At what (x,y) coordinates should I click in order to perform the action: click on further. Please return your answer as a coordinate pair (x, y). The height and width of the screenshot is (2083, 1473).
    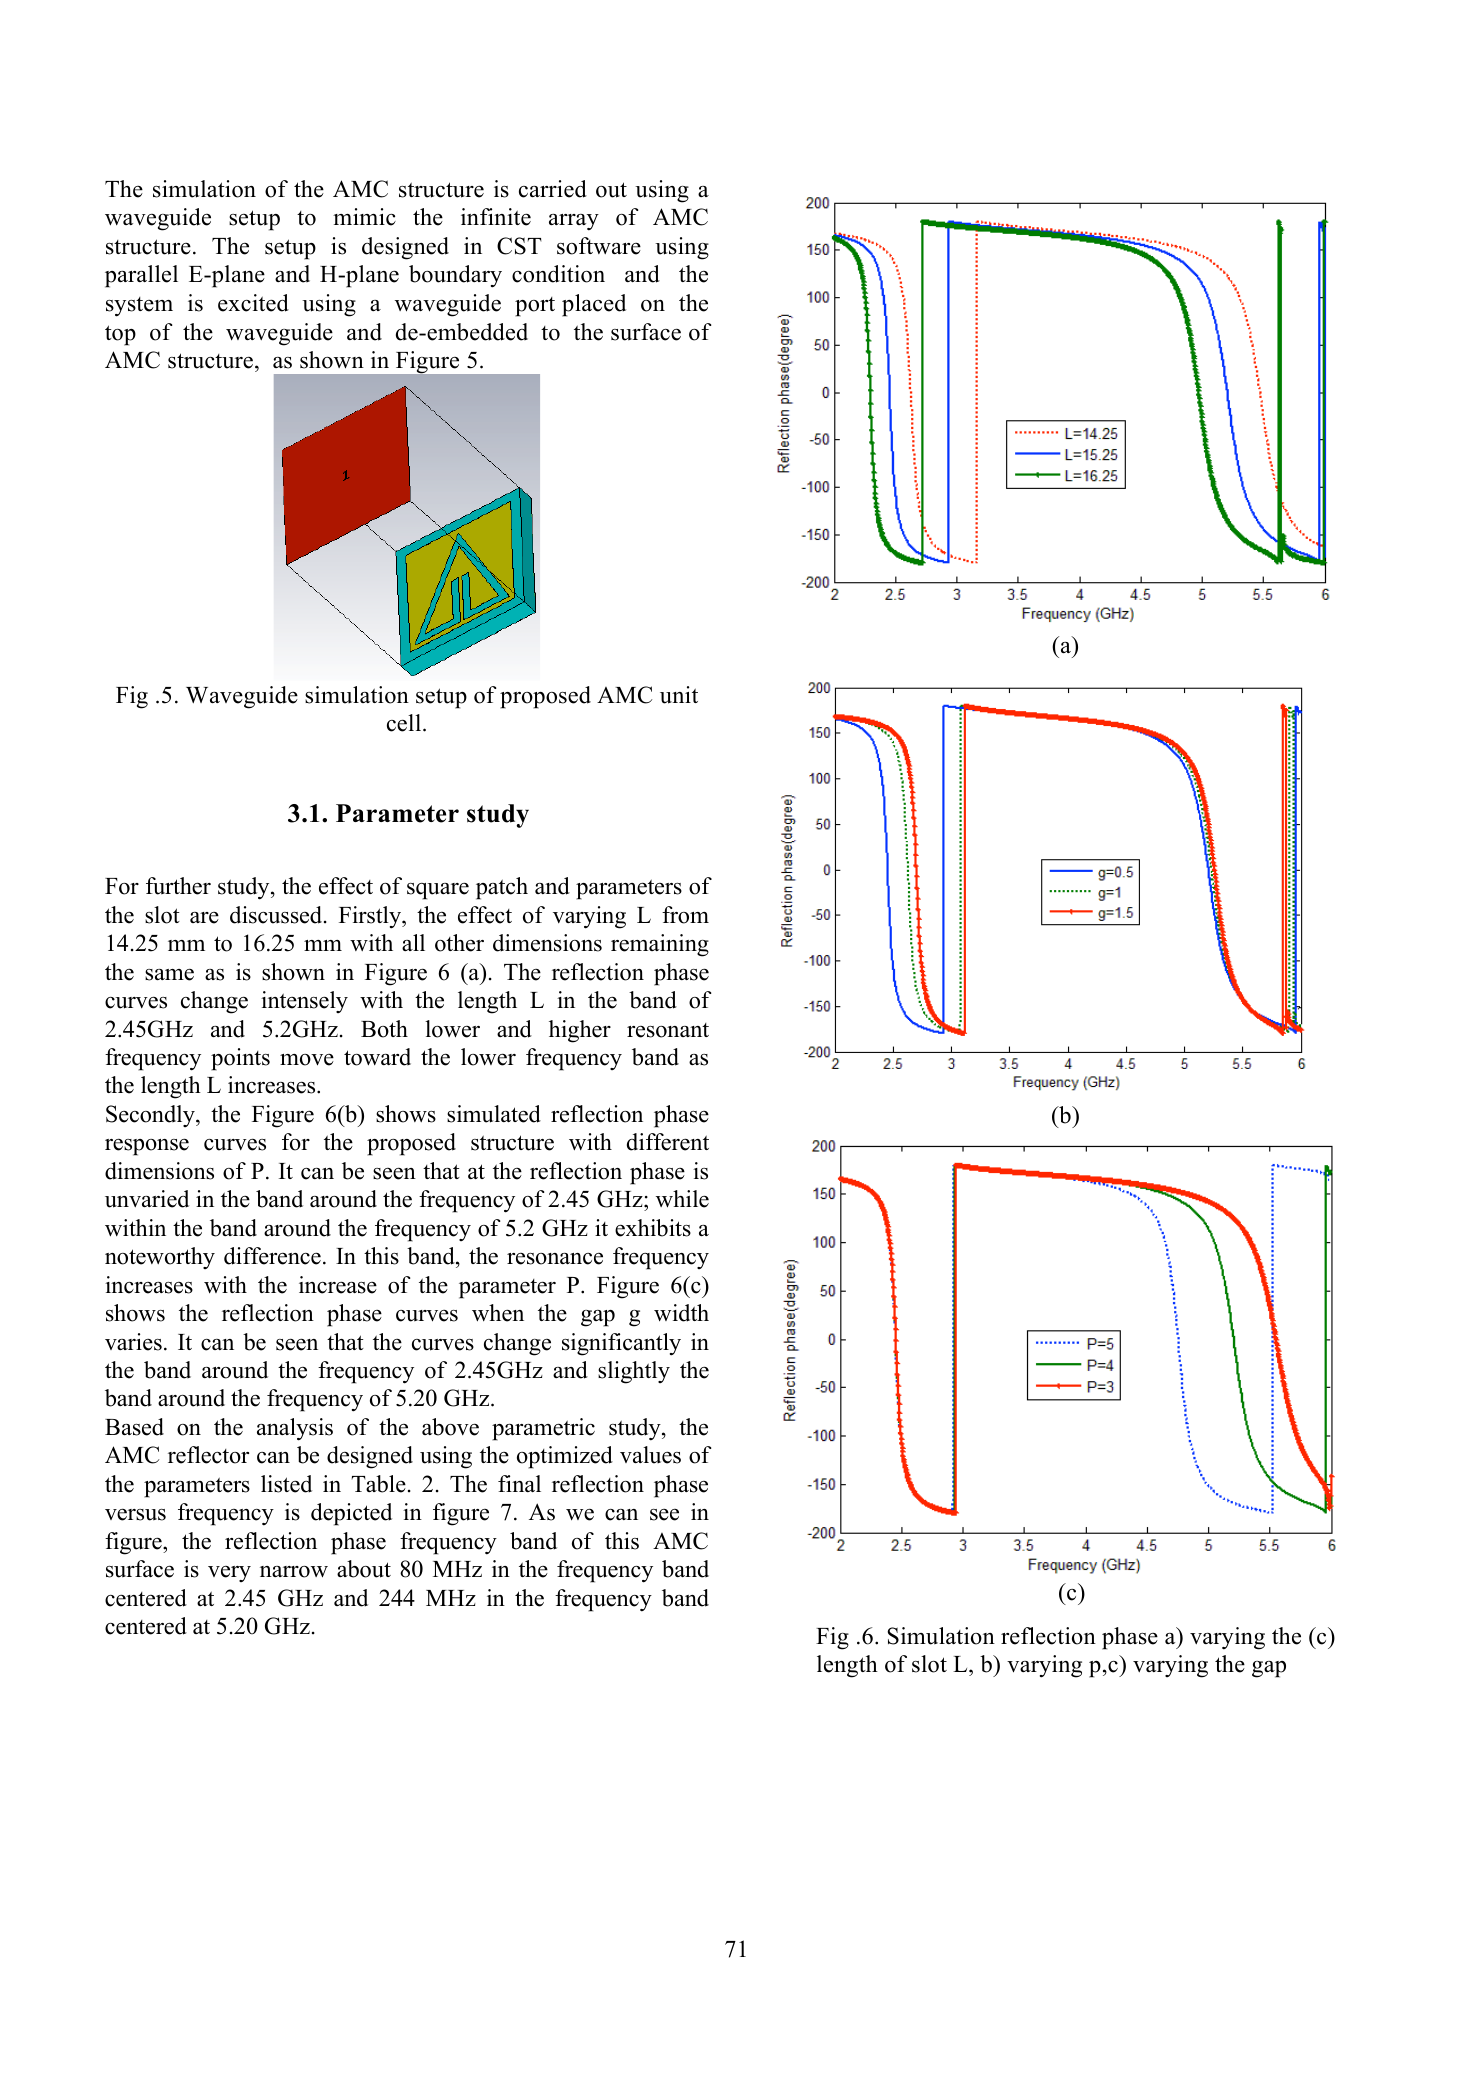
    Looking at the image, I should click on (178, 886).
